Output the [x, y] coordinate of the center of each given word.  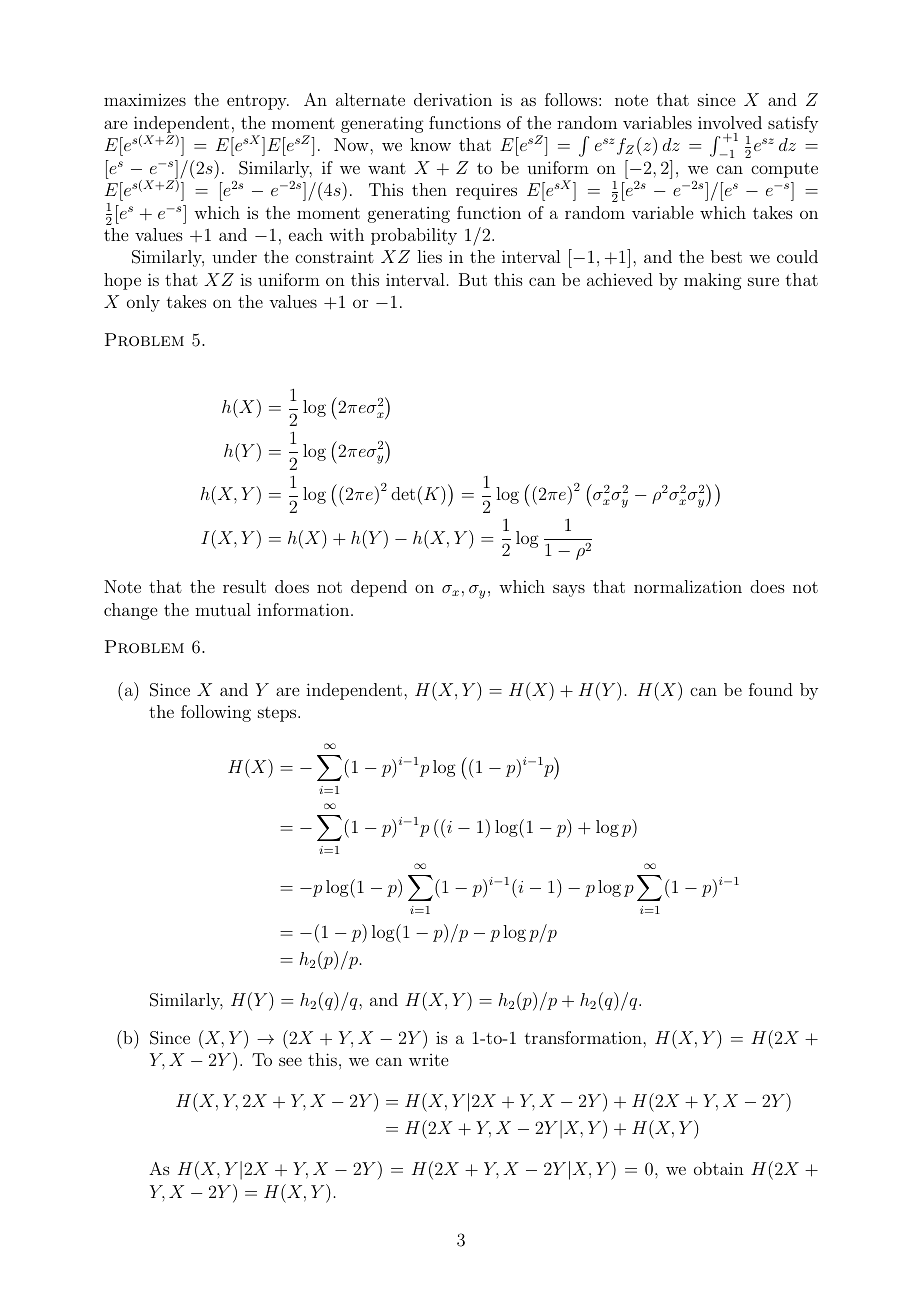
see [290, 1061]
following [216, 713]
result [244, 586]
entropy [258, 102]
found [771, 689]
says [569, 590]
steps [278, 714]
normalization [688, 586]
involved [730, 122]
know [430, 144]
